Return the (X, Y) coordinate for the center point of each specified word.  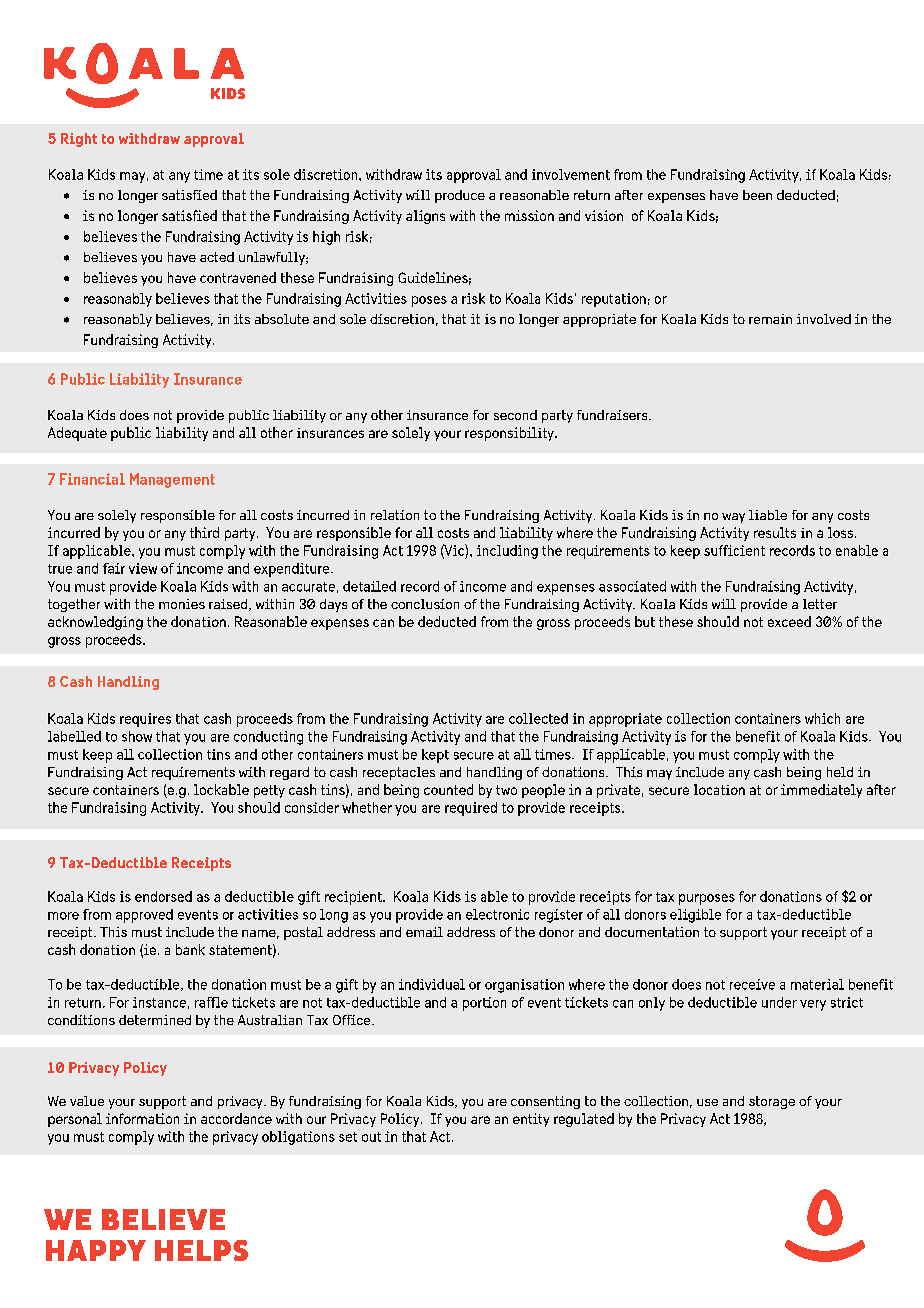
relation (395, 515)
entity (531, 1120)
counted (448, 789)
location (719, 789)
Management (172, 480)
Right (79, 140)
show (137, 736)
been (757, 195)
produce (460, 196)
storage (772, 1102)
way (733, 518)
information (142, 1118)
